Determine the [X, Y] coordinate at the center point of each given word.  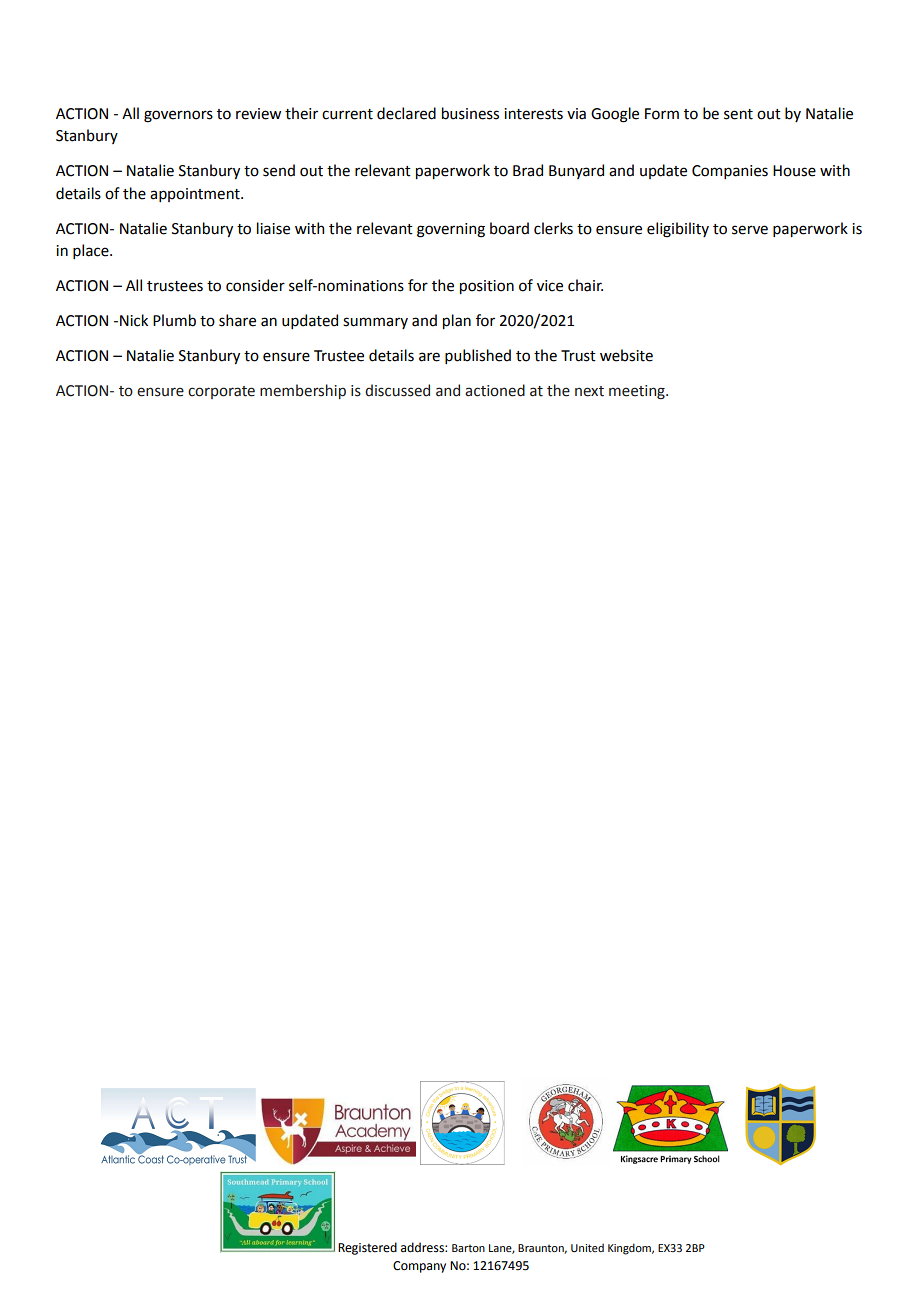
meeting [638, 392]
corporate [221, 392]
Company [419, 1267]
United [587, 1247]
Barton [468, 1248]
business [470, 113]
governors [178, 116]
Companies [730, 172]
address [423, 1247]
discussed [397, 390]
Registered [367, 1248]
